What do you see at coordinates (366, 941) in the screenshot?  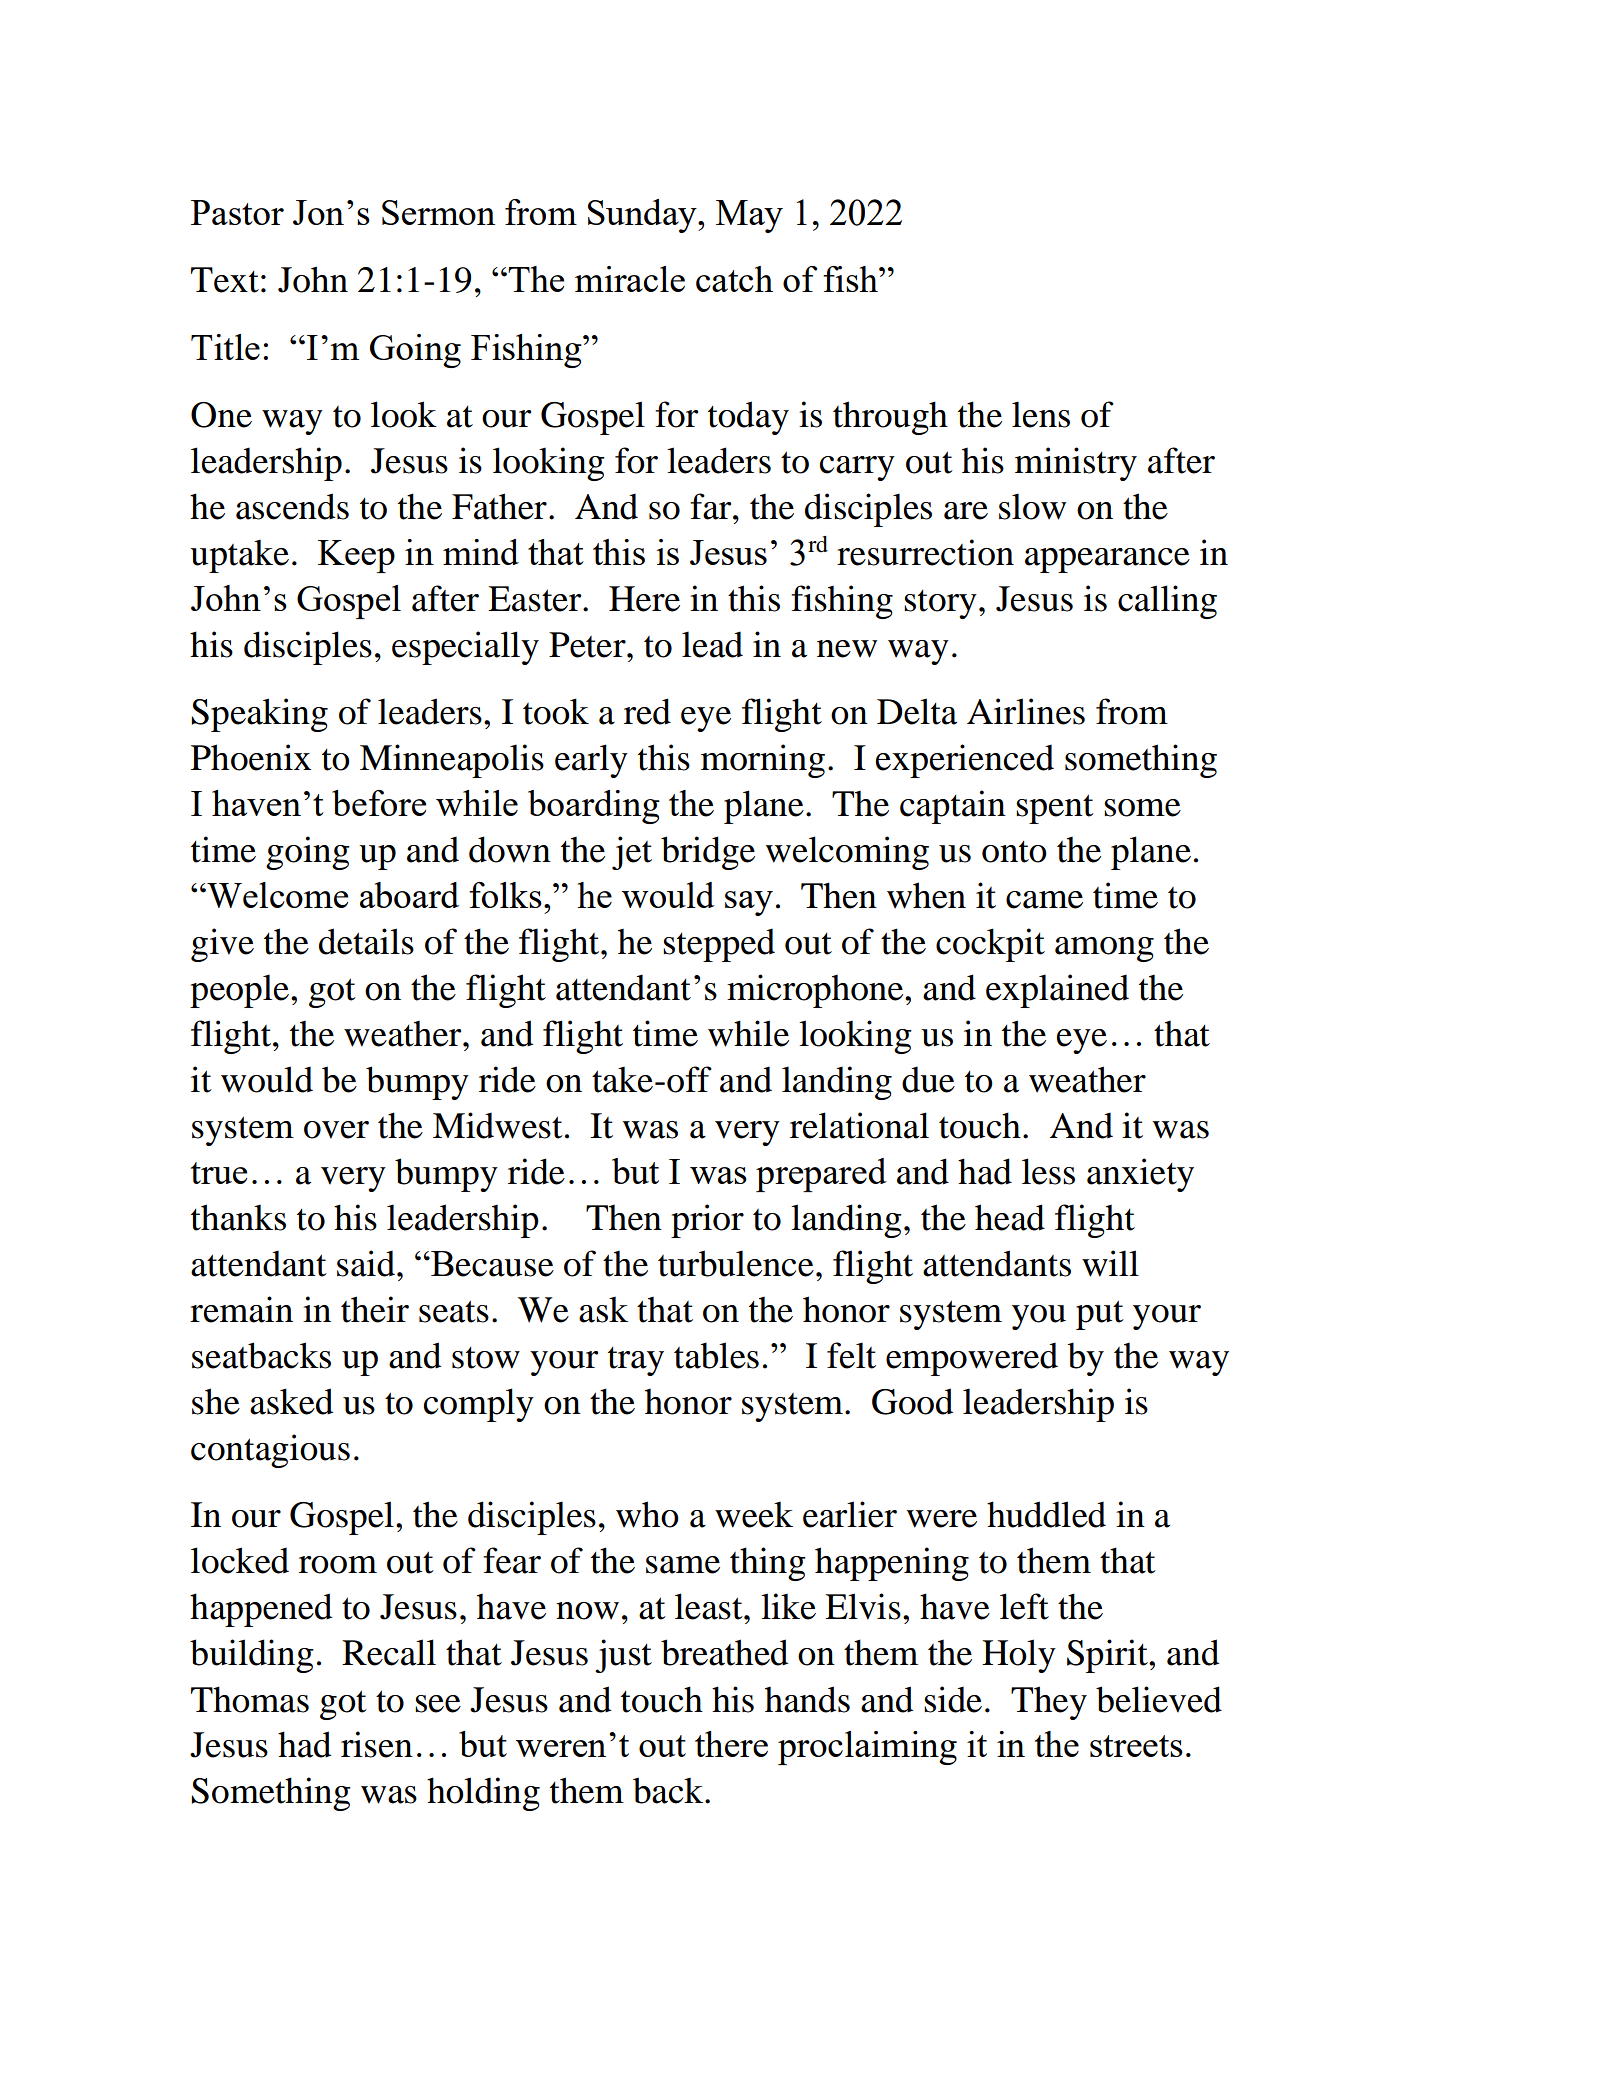 I see `details` at bounding box center [366, 941].
